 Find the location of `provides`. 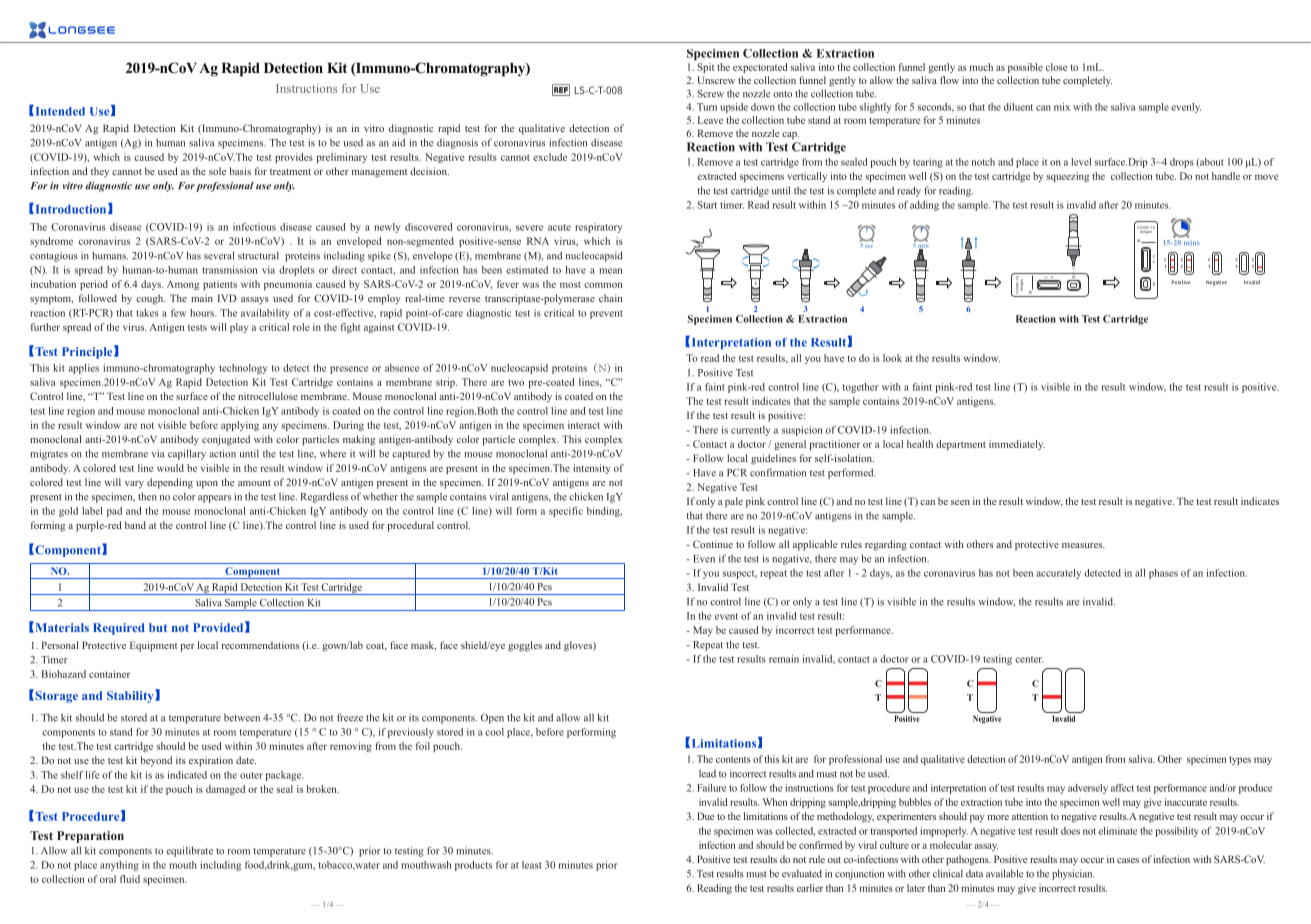

provides is located at coordinates (294, 158).
